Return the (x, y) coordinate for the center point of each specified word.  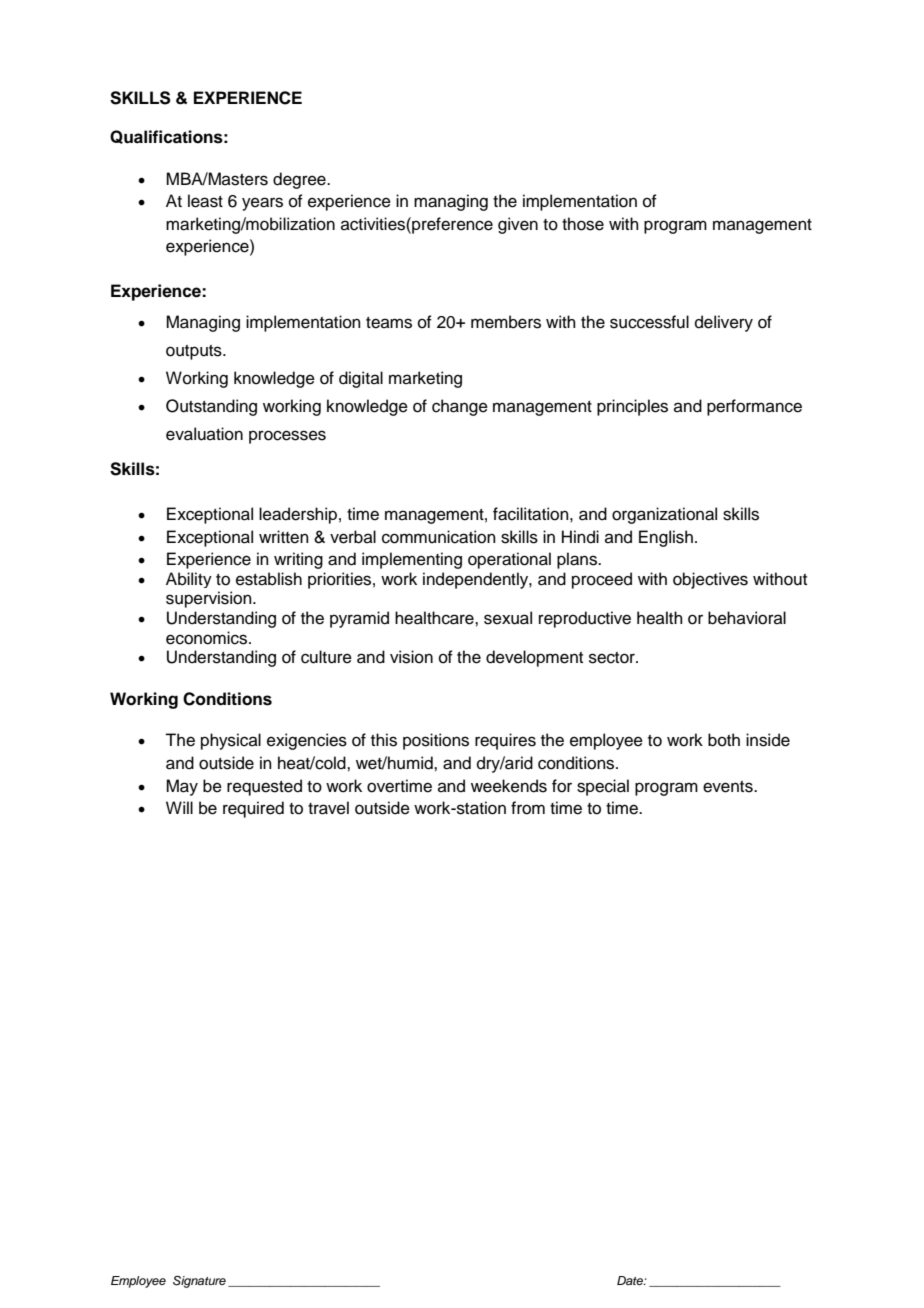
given (518, 225)
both (724, 740)
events (729, 787)
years (262, 204)
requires (505, 741)
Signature (199, 1282)
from (528, 808)
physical (231, 741)
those (583, 224)
